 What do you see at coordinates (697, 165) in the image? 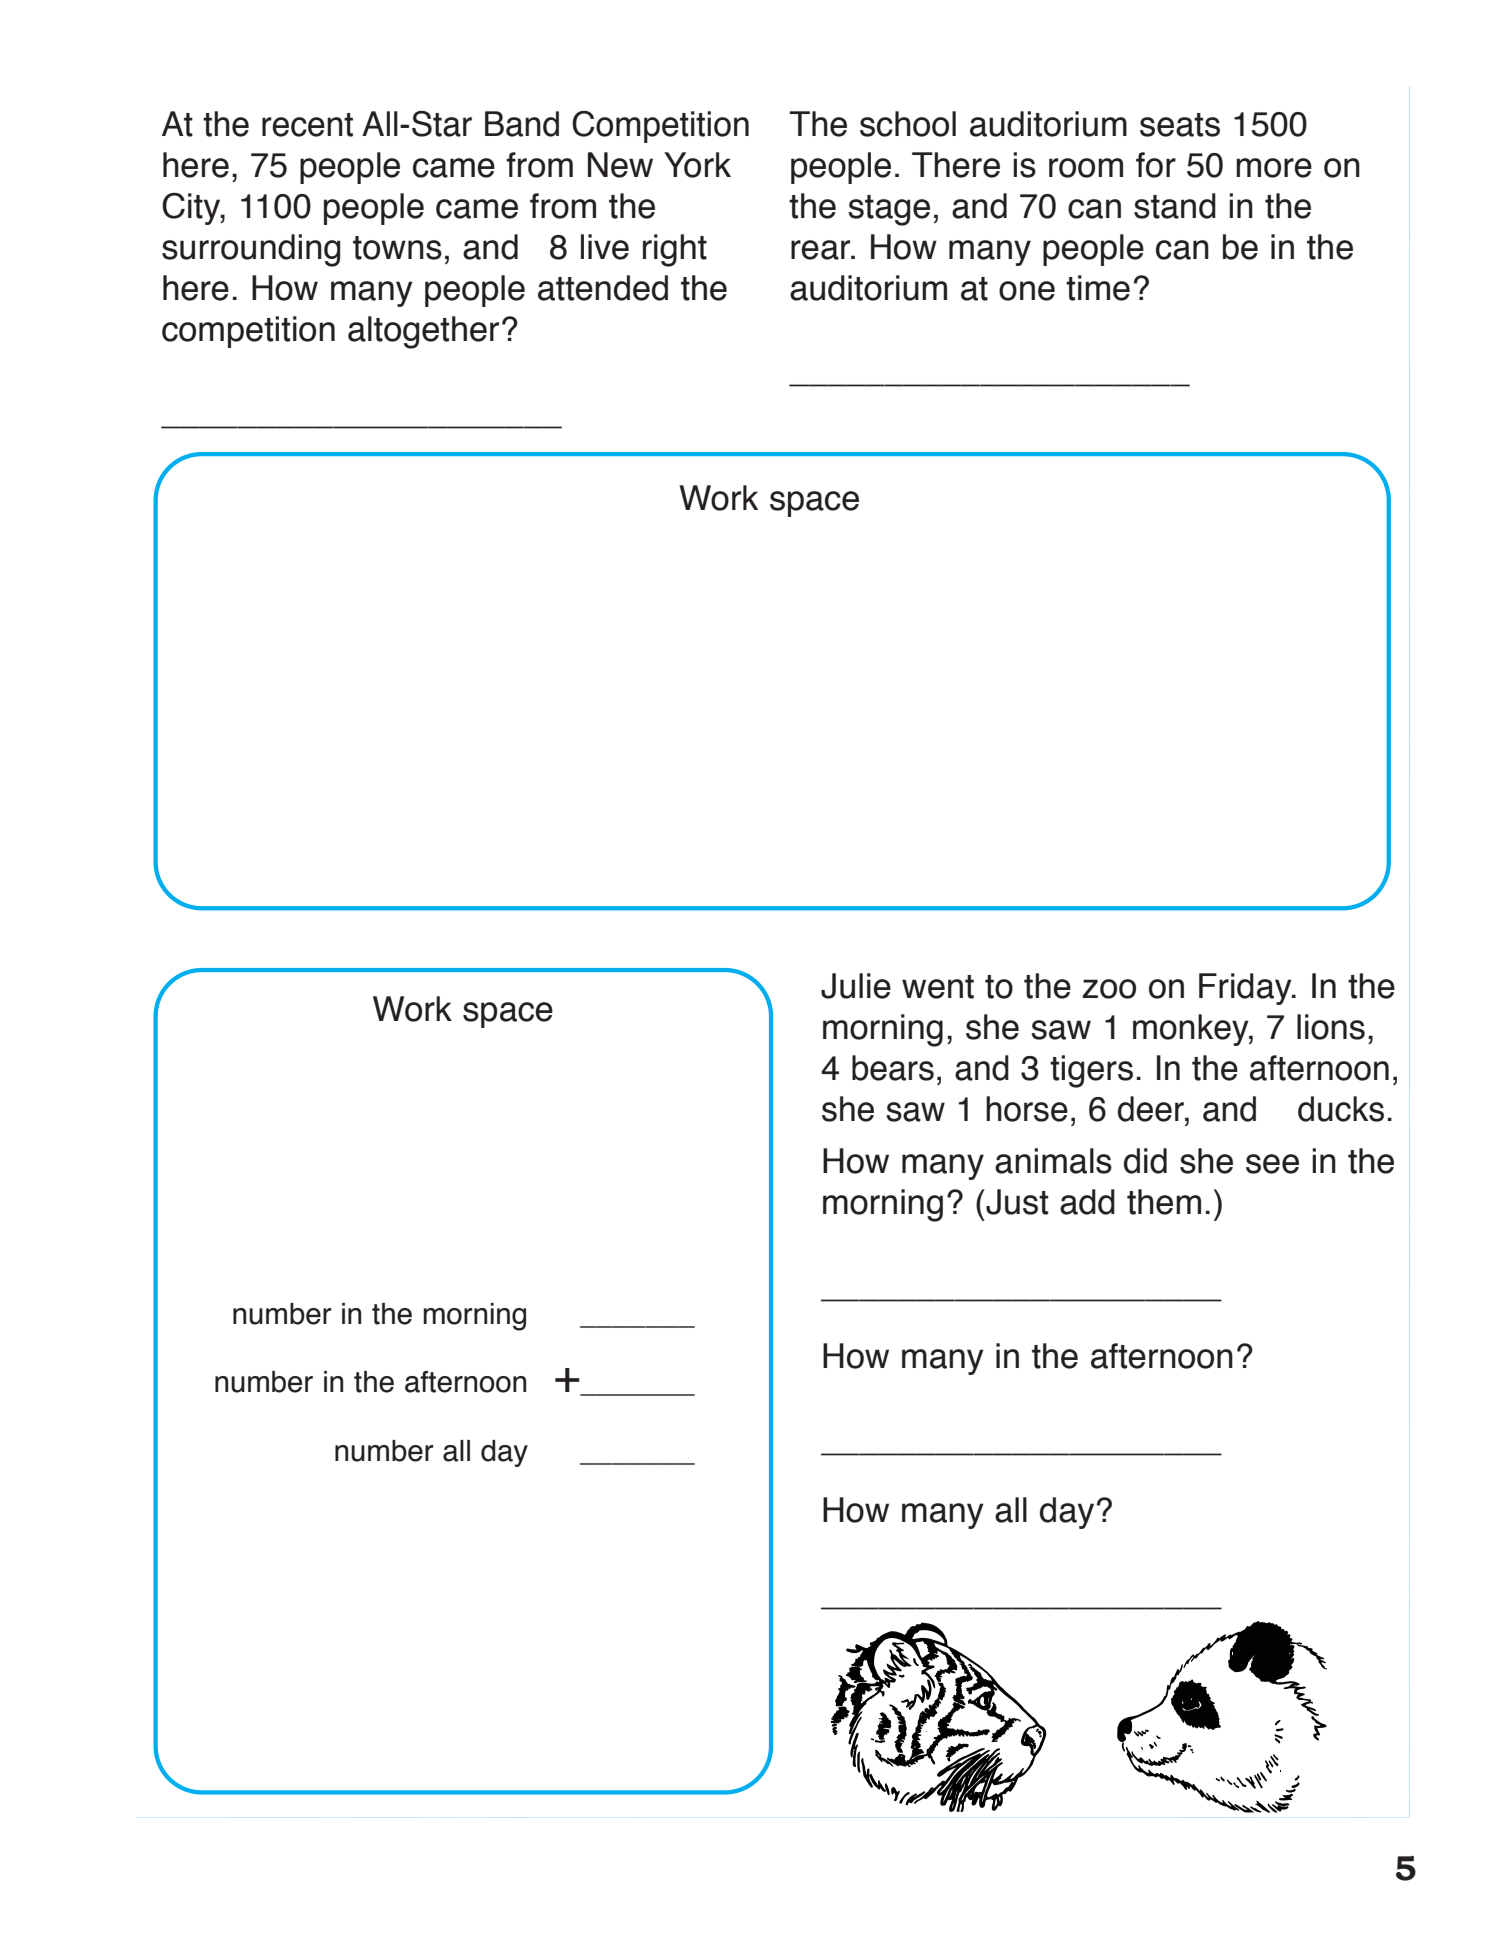
I see `York` at bounding box center [697, 165].
